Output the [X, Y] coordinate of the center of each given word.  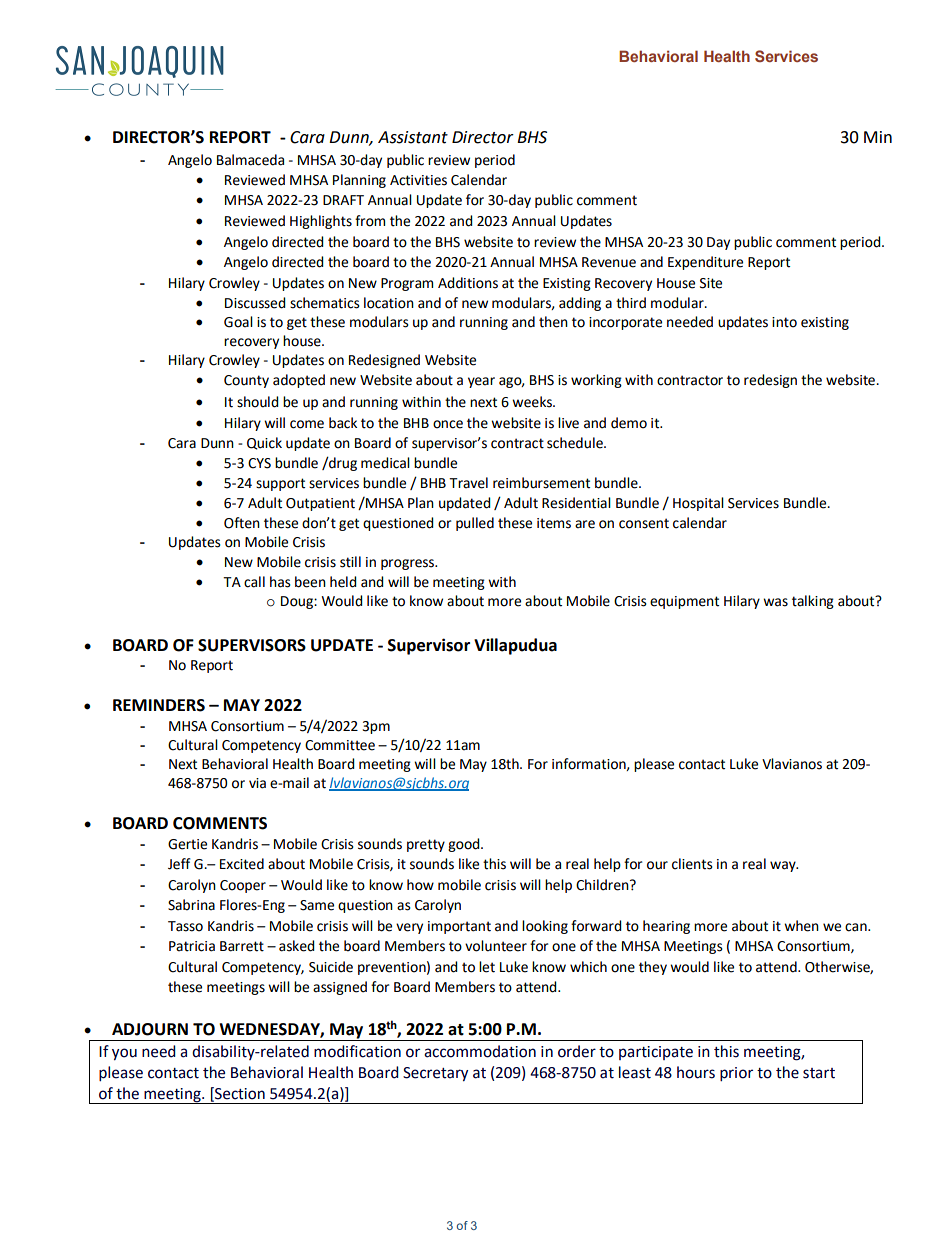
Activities [418, 180]
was [775, 602]
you [124, 1054]
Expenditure [705, 263]
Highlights [321, 222]
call [254, 582]
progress [409, 564]
